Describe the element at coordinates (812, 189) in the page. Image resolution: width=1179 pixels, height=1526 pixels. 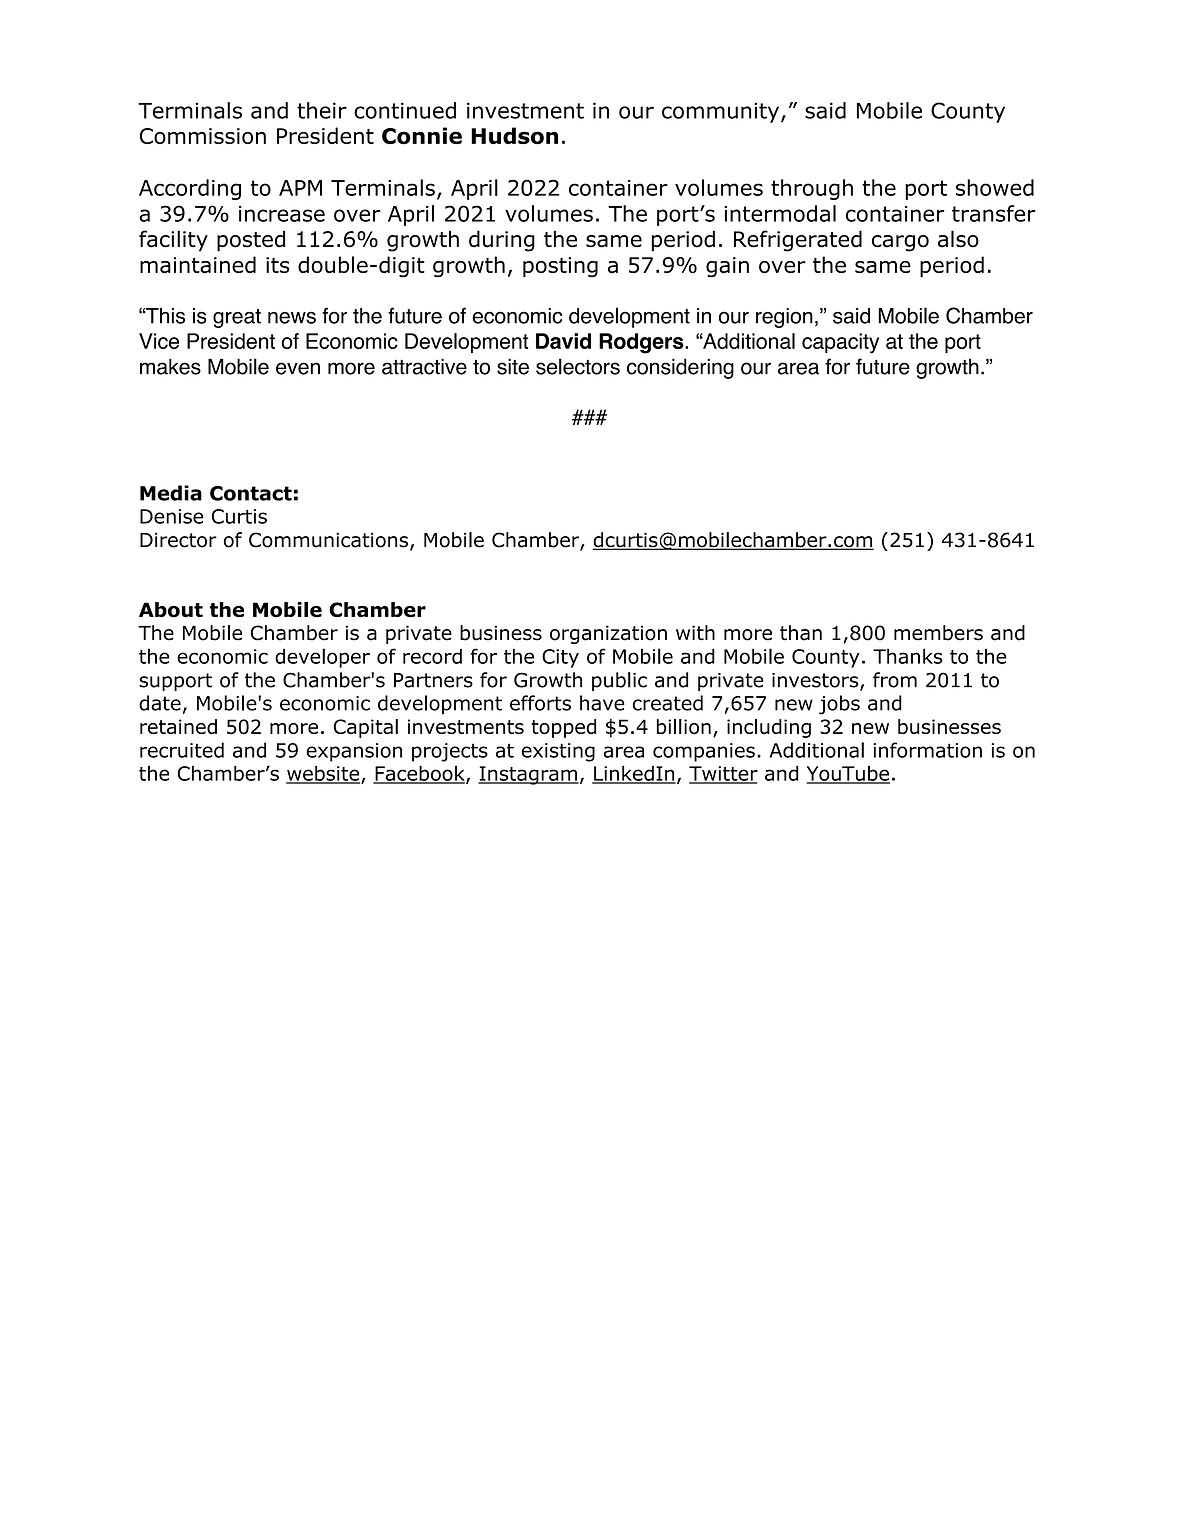
I see `through` at that location.
